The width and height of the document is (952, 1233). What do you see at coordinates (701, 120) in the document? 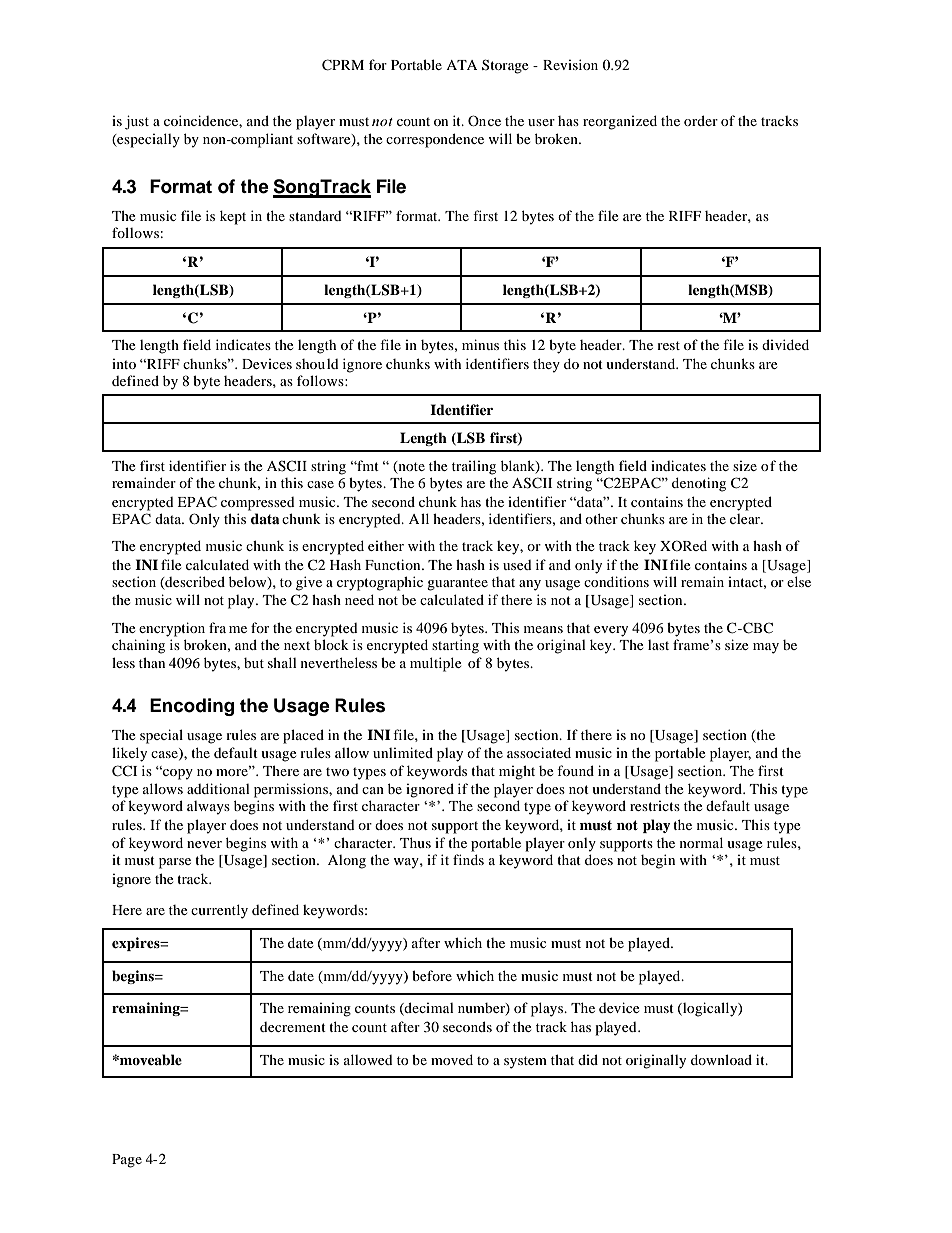
I see `order` at bounding box center [701, 120].
